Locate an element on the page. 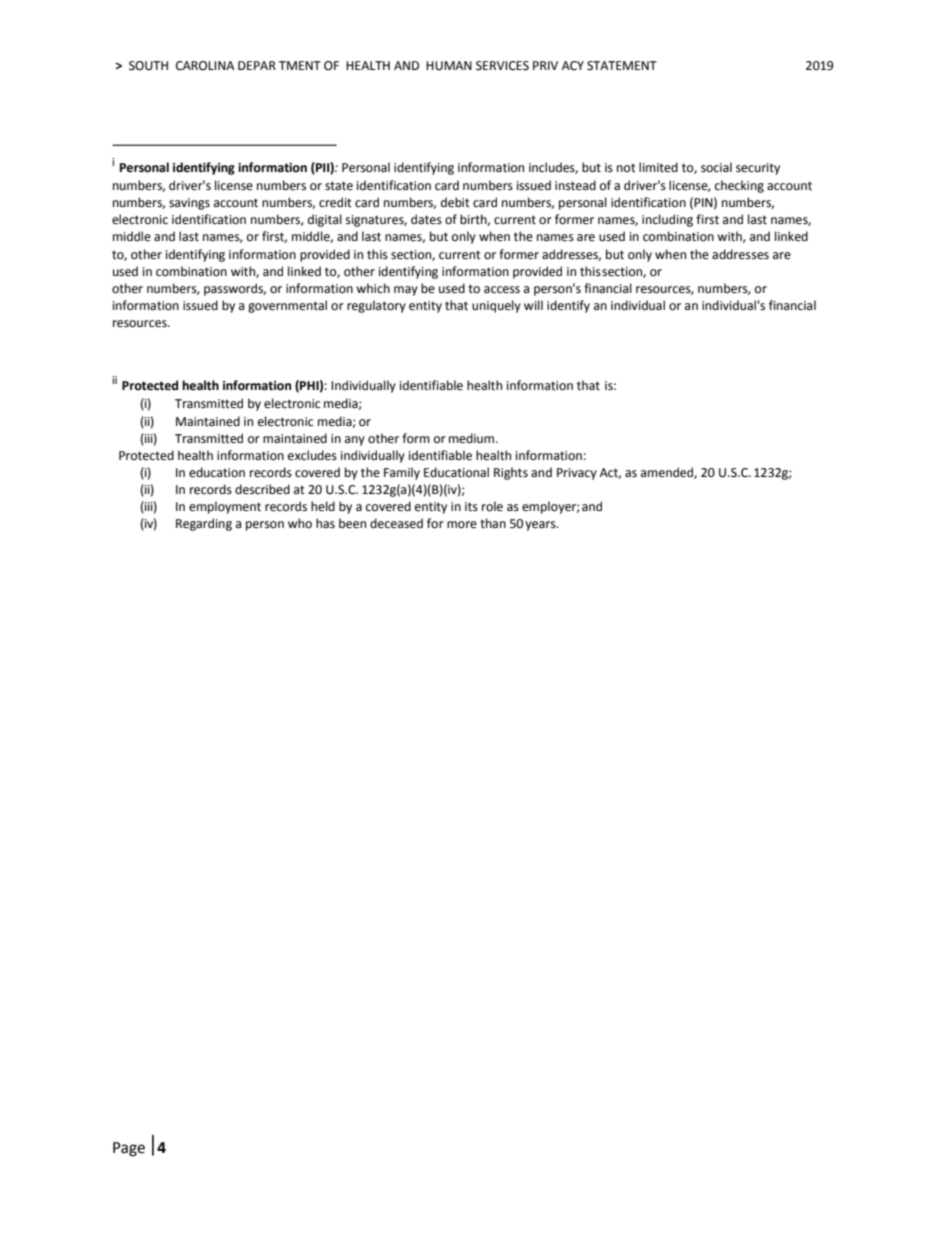 The image size is (952, 1233). CAROLINA is located at coordinates (205, 66).
